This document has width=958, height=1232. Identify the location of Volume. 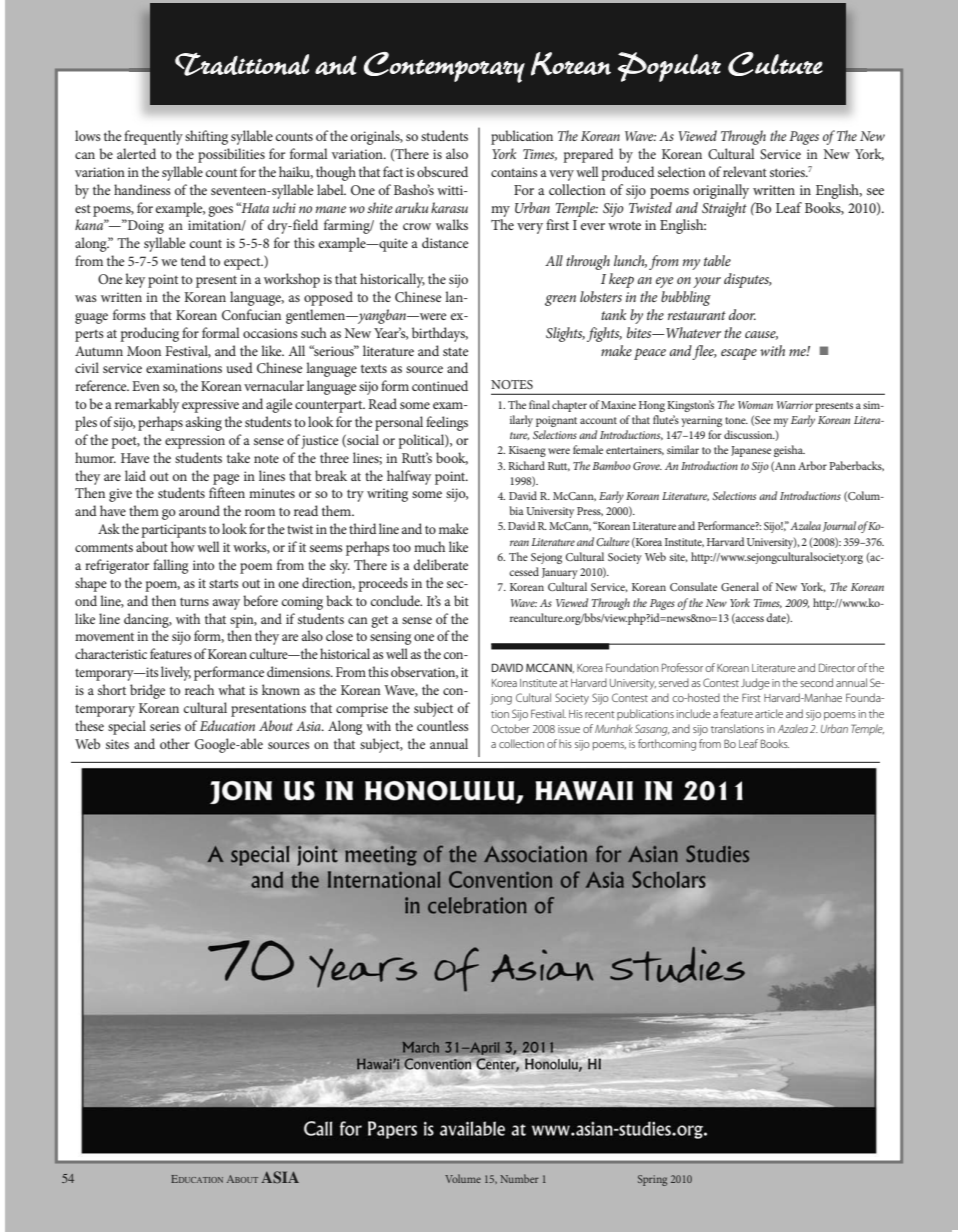
(463, 1178).
